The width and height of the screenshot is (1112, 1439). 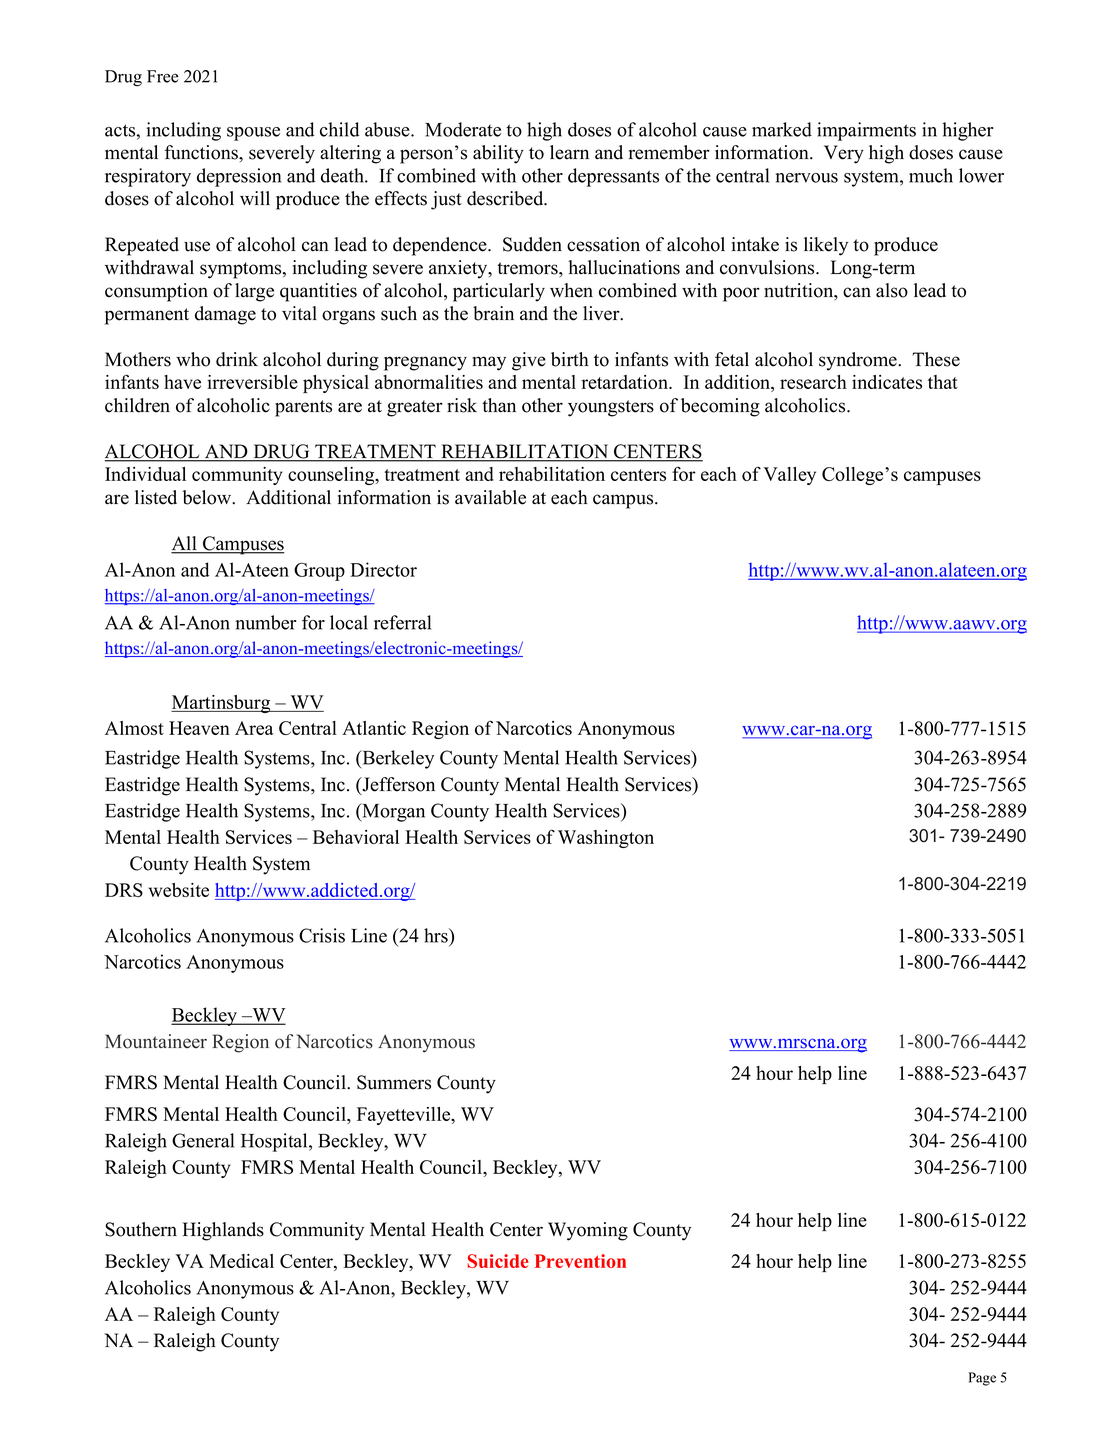 What do you see at coordinates (606, 839) in the screenshot?
I see `Washington` at bounding box center [606, 839].
